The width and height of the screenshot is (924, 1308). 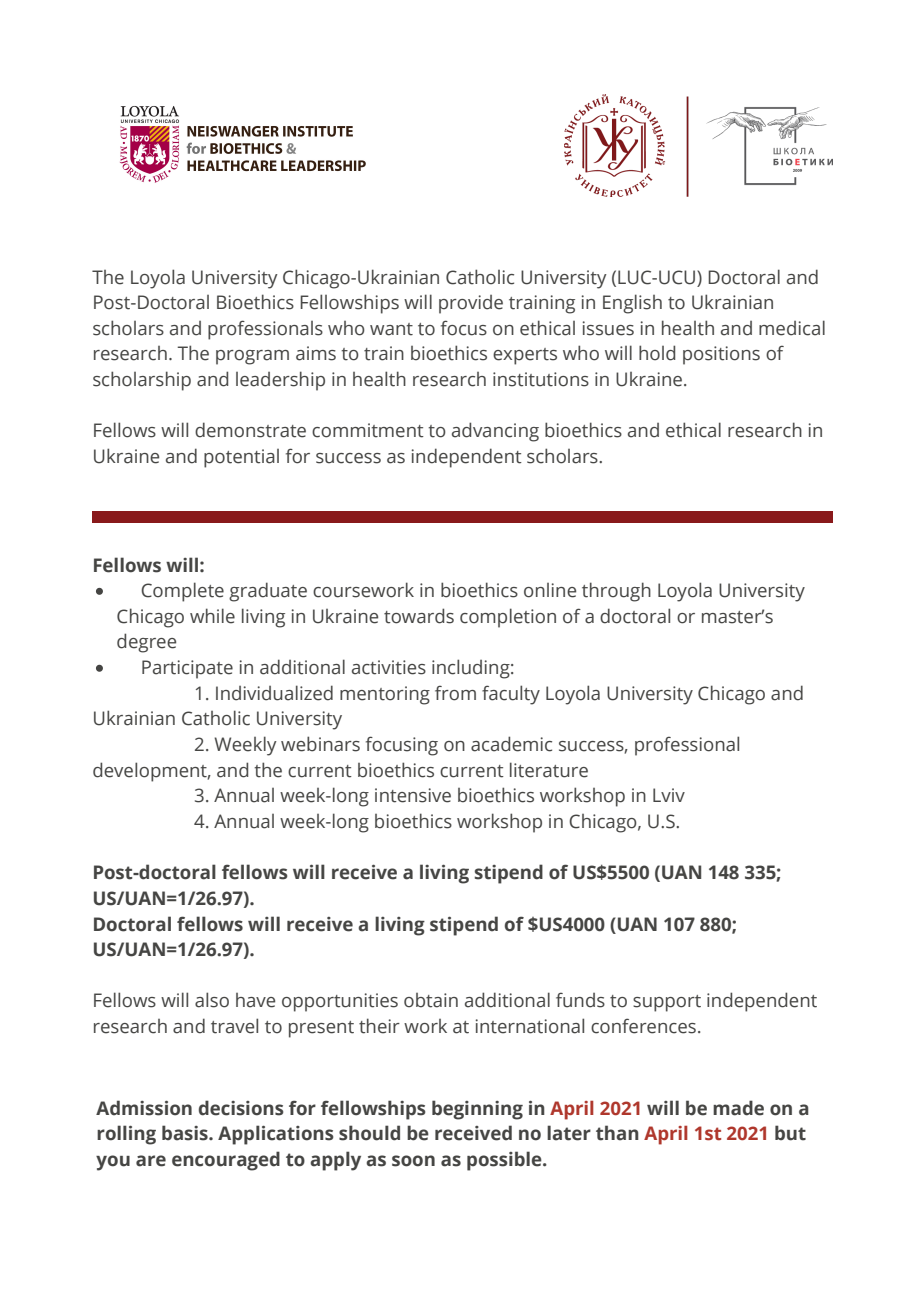 What do you see at coordinates (186, 1133) in the screenshot?
I see `basis` at bounding box center [186, 1133].
